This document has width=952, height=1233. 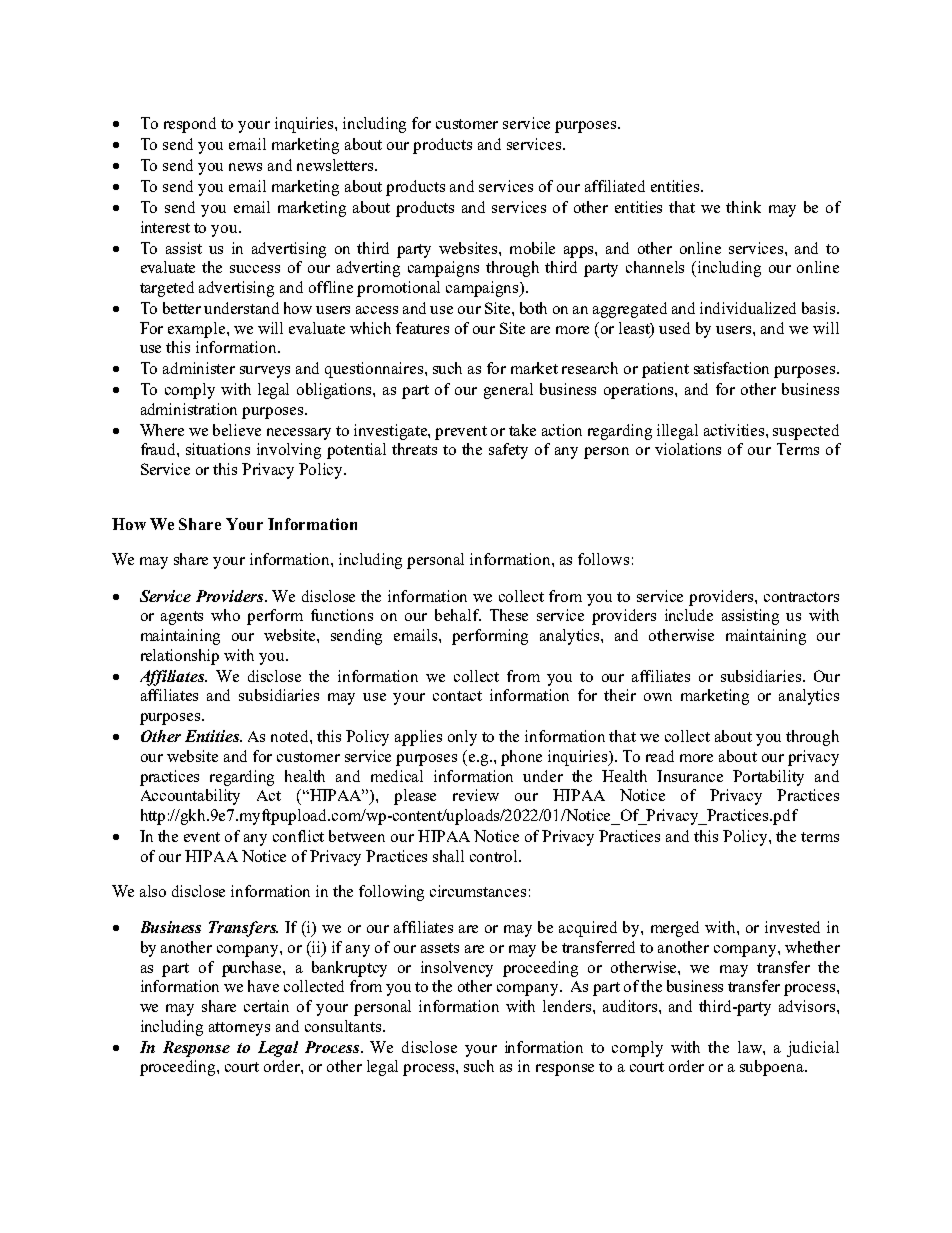 I want to click on think, so click(x=743, y=207).
